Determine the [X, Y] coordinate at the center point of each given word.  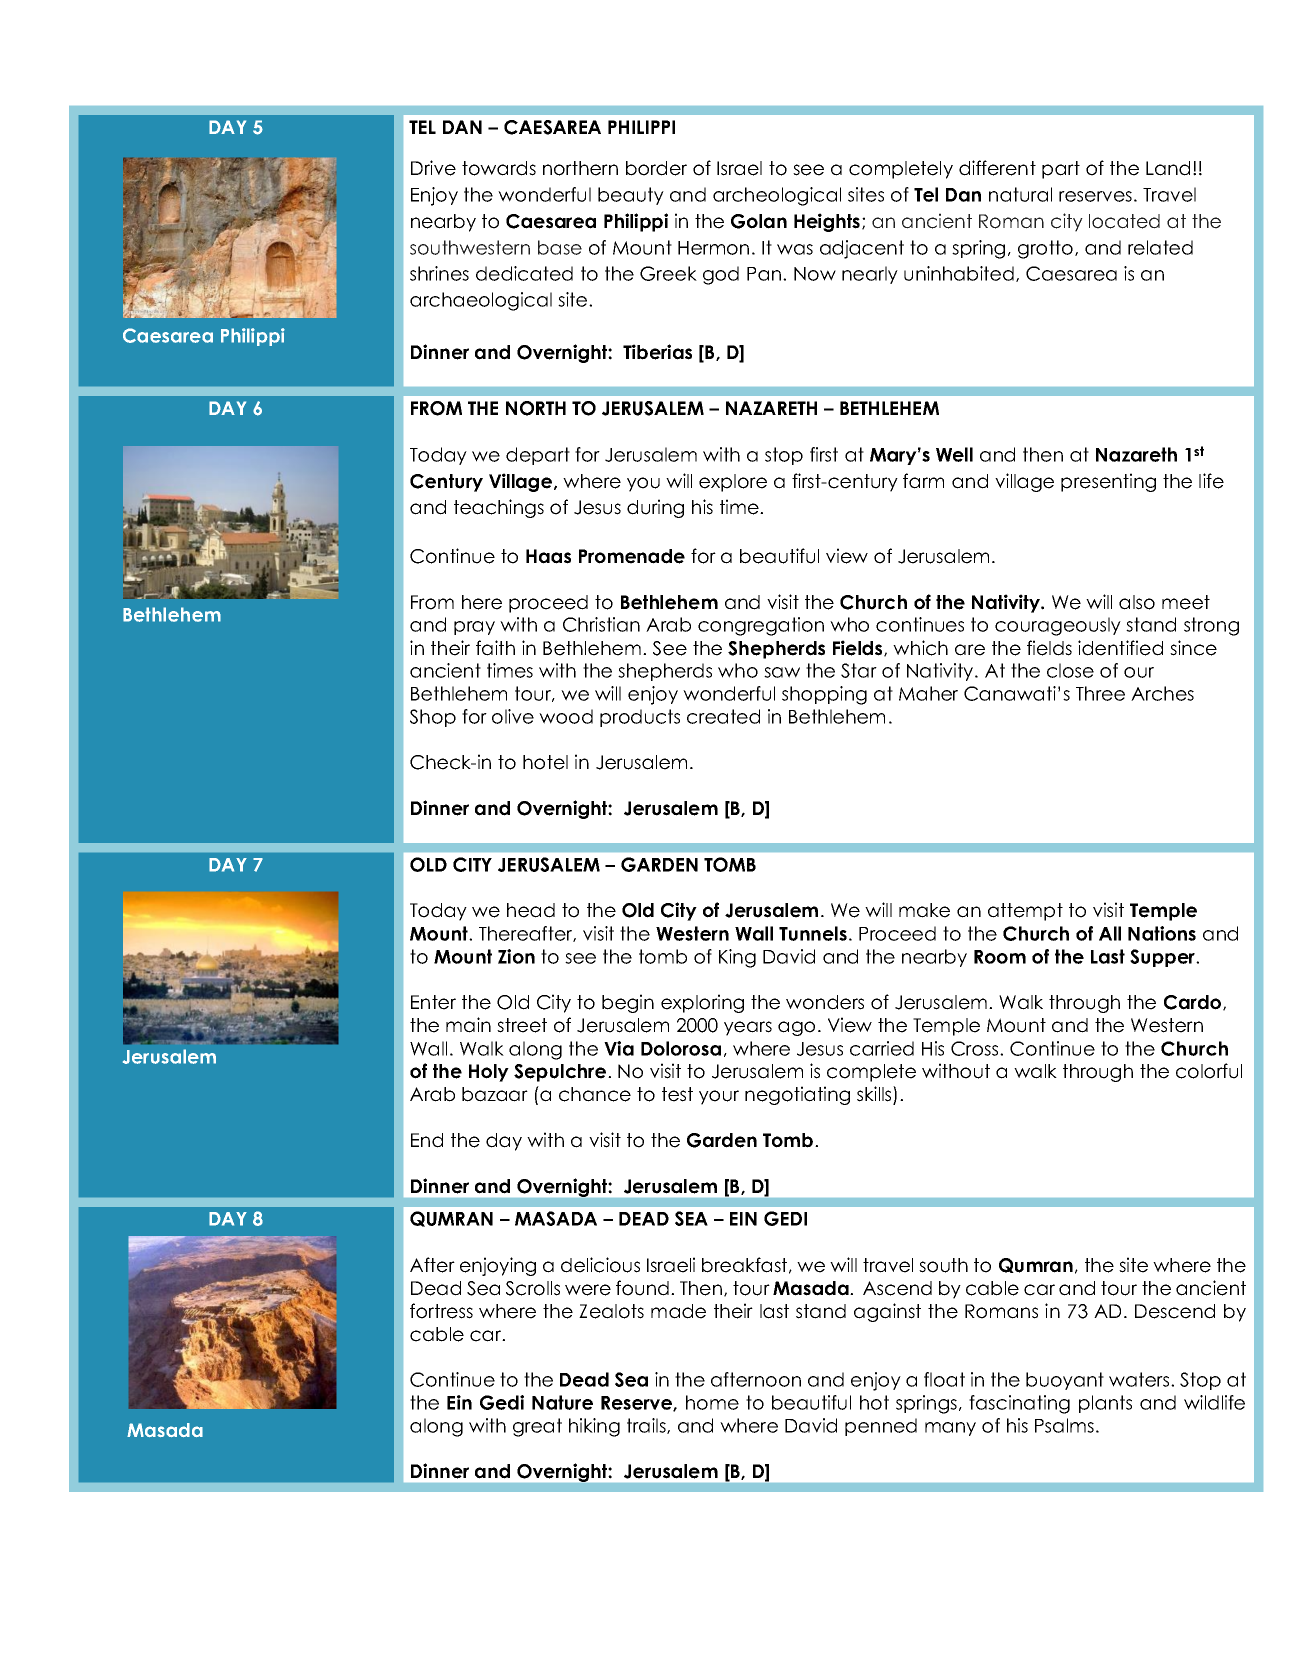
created [723, 716]
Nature [562, 1402]
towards [499, 168]
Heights [828, 222]
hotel [545, 762]
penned [881, 1427]
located [1124, 221]
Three [1100, 693]
